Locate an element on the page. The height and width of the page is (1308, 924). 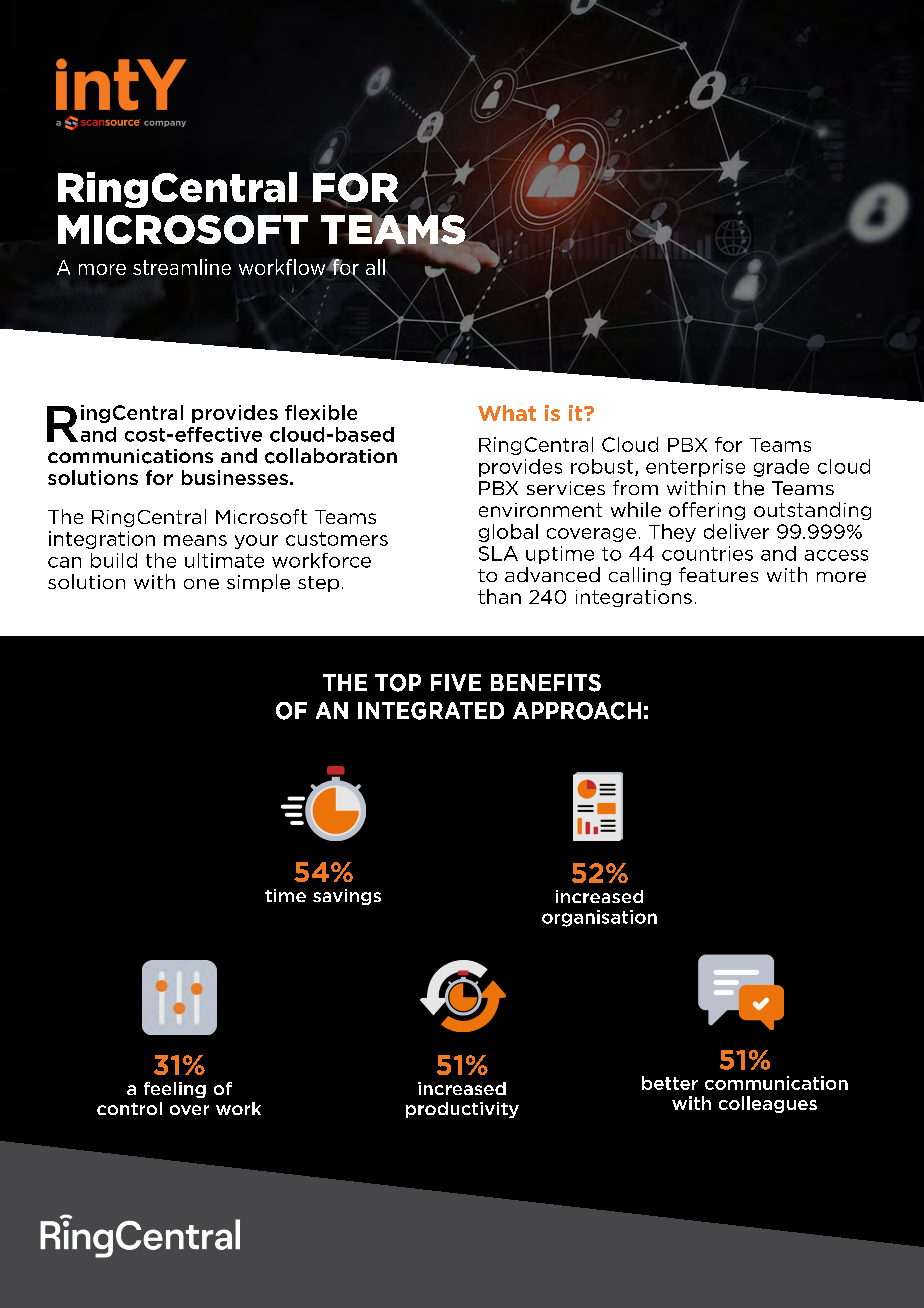
one is located at coordinates (201, 584).
